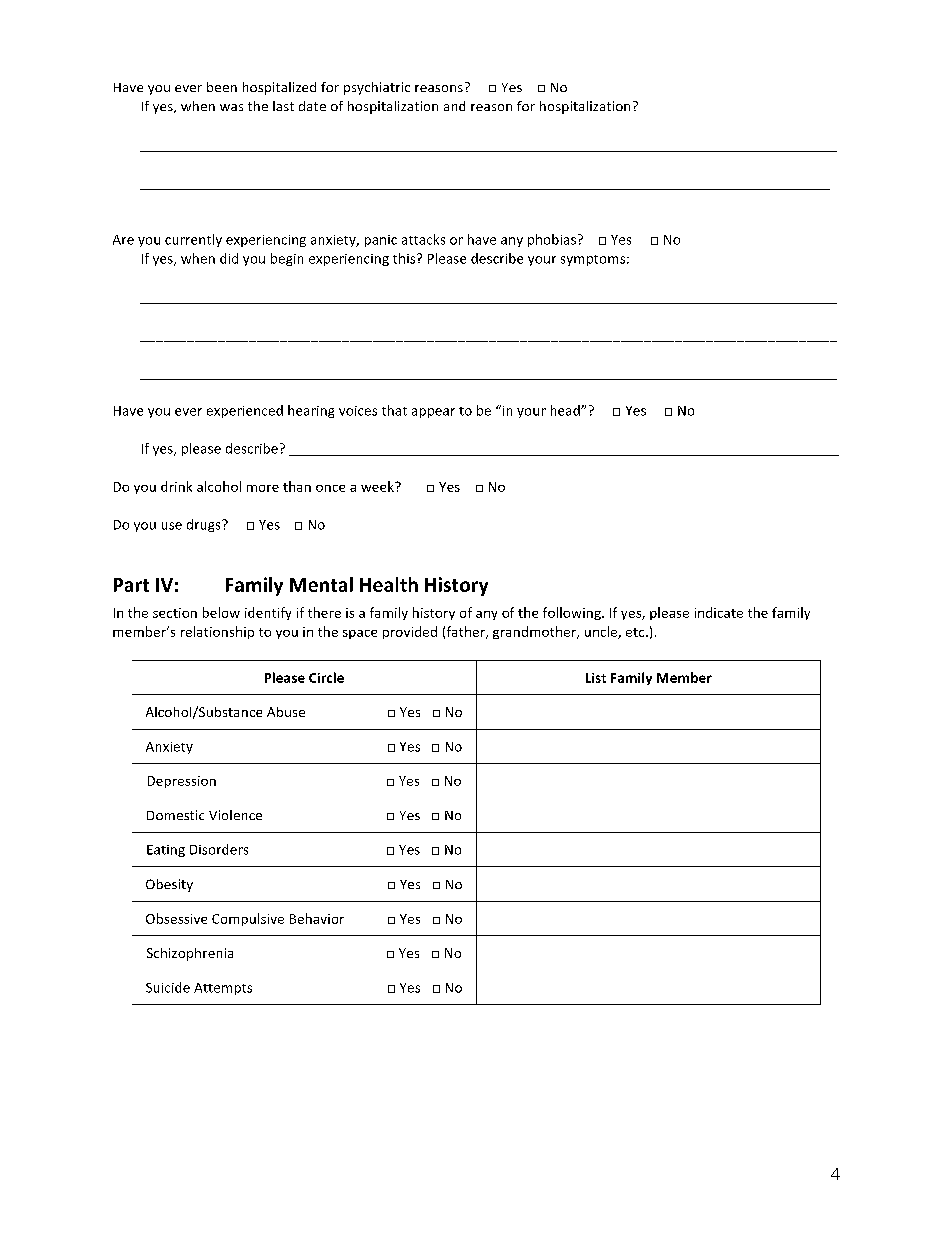 This screenshot has width=952, height=1233. What do you see at coordinates (377, 88) in the screenshot?
I see `psychiatric` at bounding box center [377, 88].
